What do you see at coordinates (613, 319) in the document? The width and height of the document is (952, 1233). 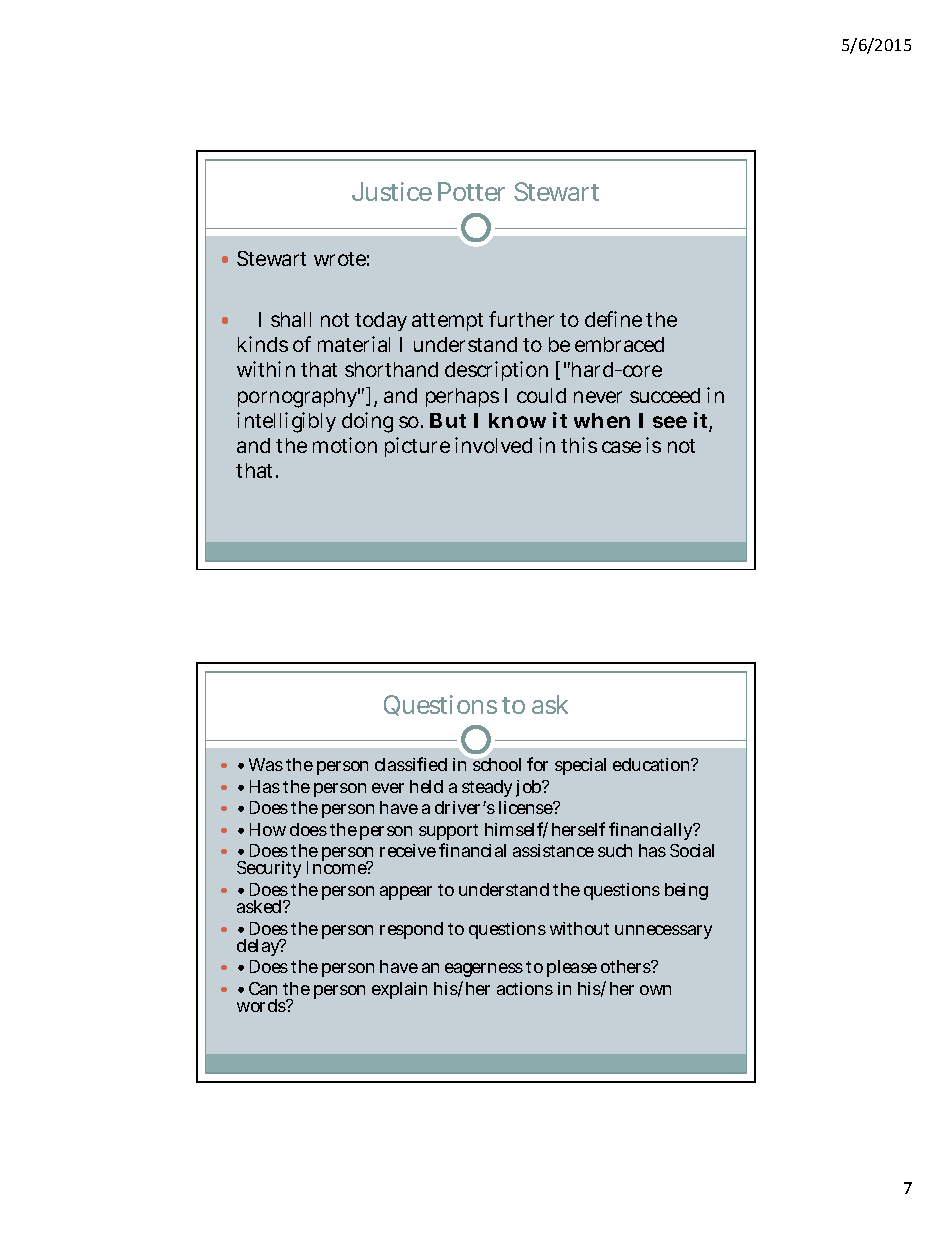 I see `define` at bounding box center [613, 319].
